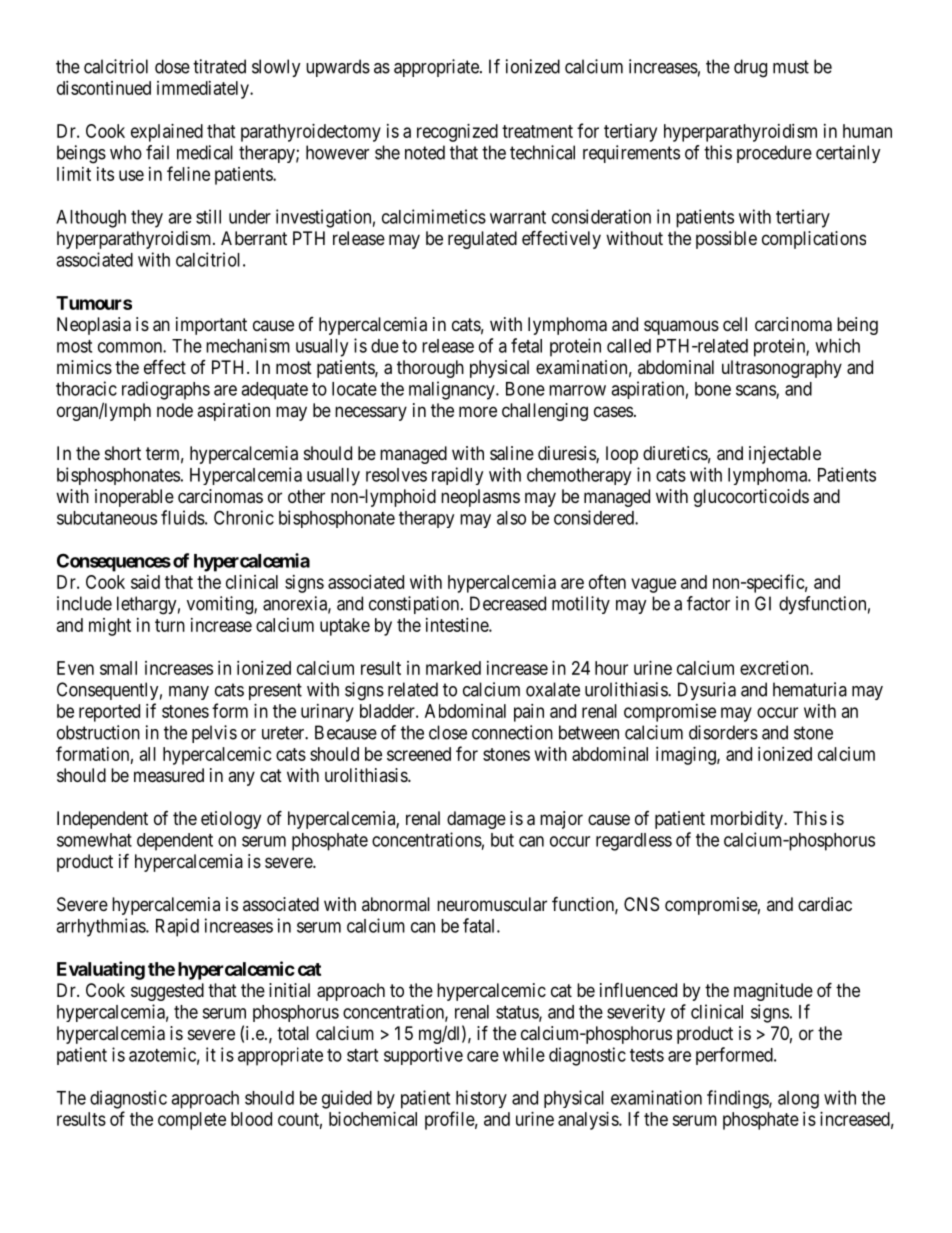 The height and width of the screenshot is (1233, 952). I want to click on along, so click(798, 1100).
